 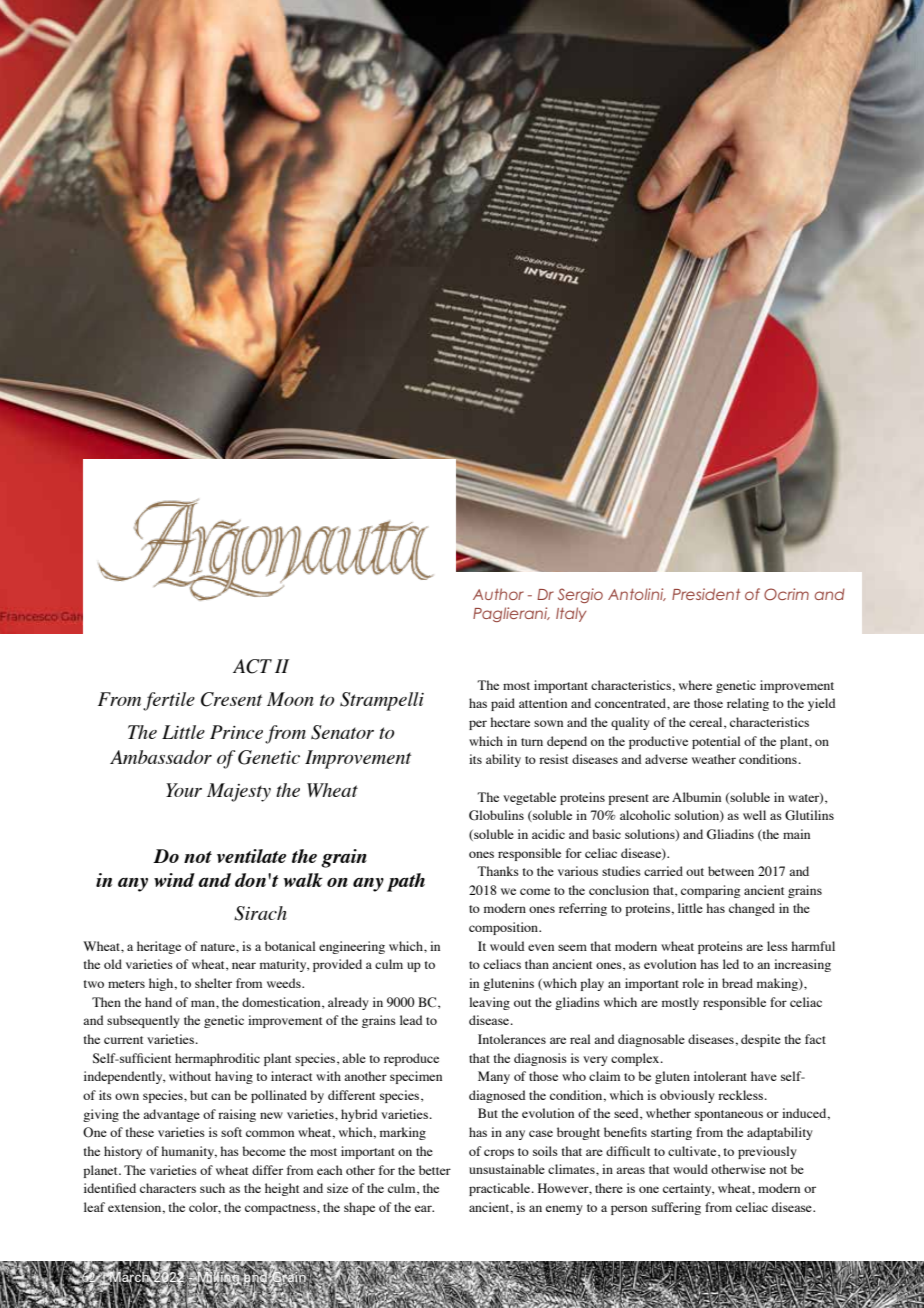 What do you see at coordinates (169, 701) in the screenshot?
I see `fertile` at bounding box center [169, 701].
